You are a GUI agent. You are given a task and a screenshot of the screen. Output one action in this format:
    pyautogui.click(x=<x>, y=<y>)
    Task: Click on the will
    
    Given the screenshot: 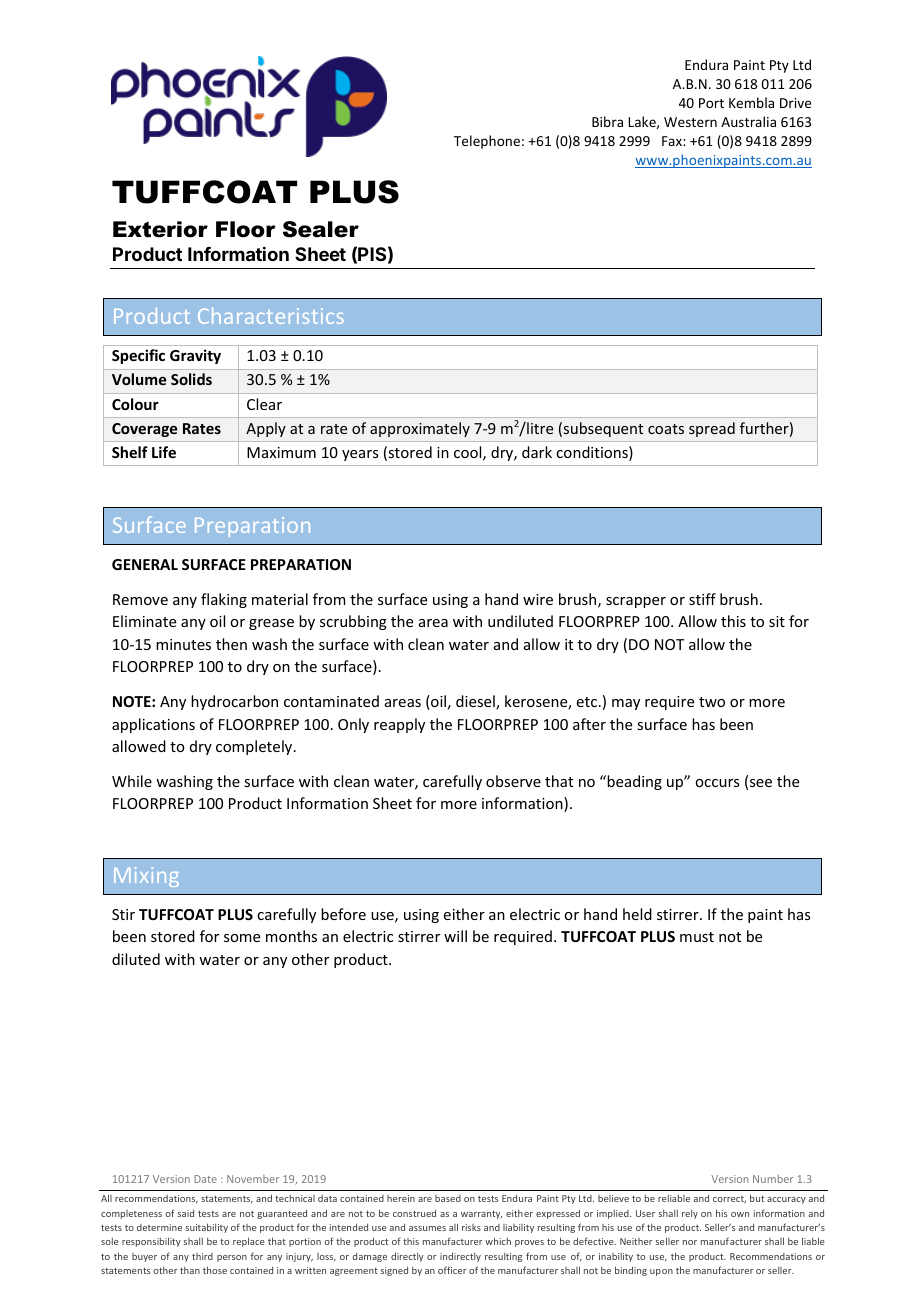 What is the action you would take?
    pyautogui.click(x=455, y=936)
